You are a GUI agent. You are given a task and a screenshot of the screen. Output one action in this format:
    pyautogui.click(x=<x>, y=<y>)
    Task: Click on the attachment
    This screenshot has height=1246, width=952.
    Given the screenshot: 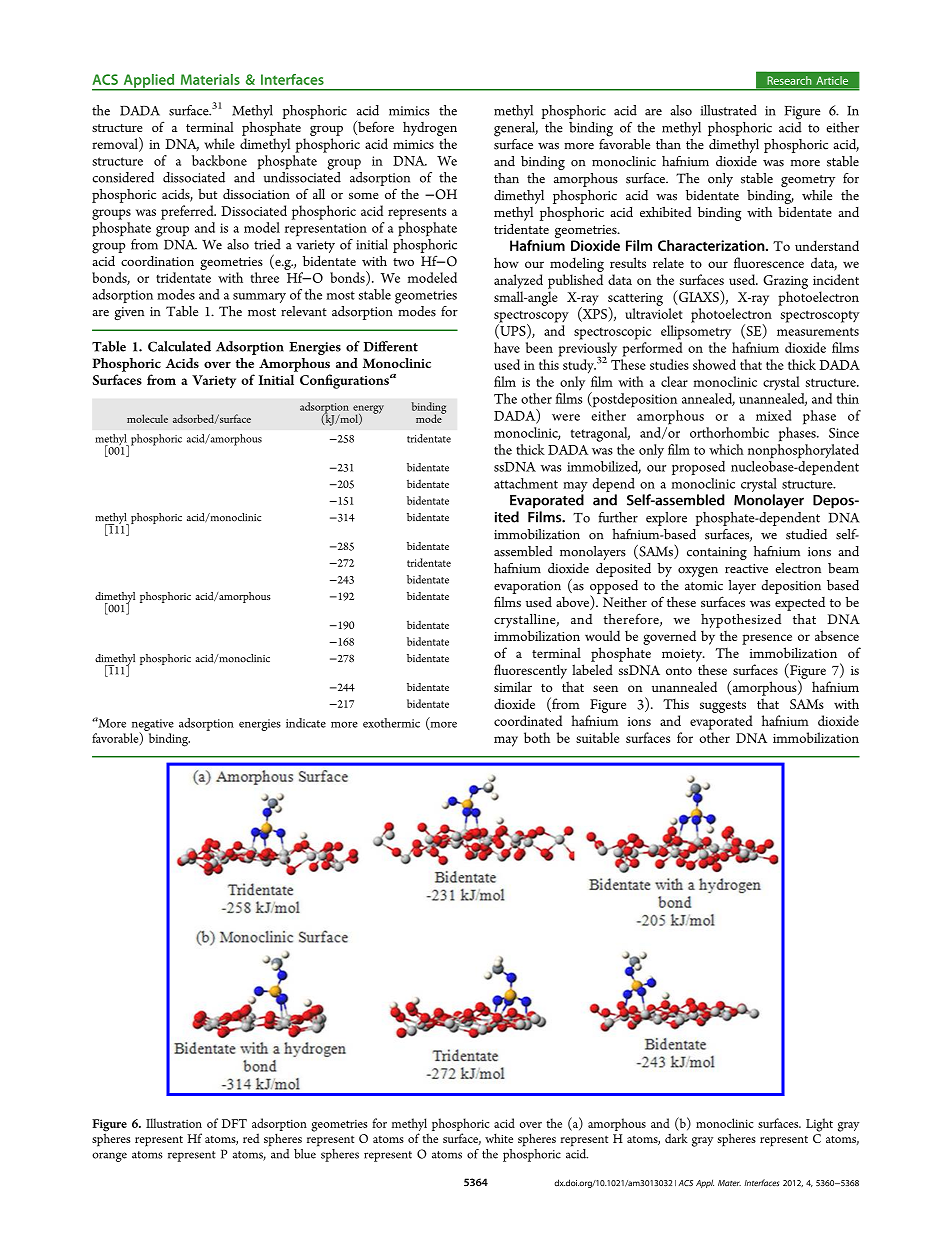 What is the action you would take?
    pyautogui.click(x=526, y=483)
